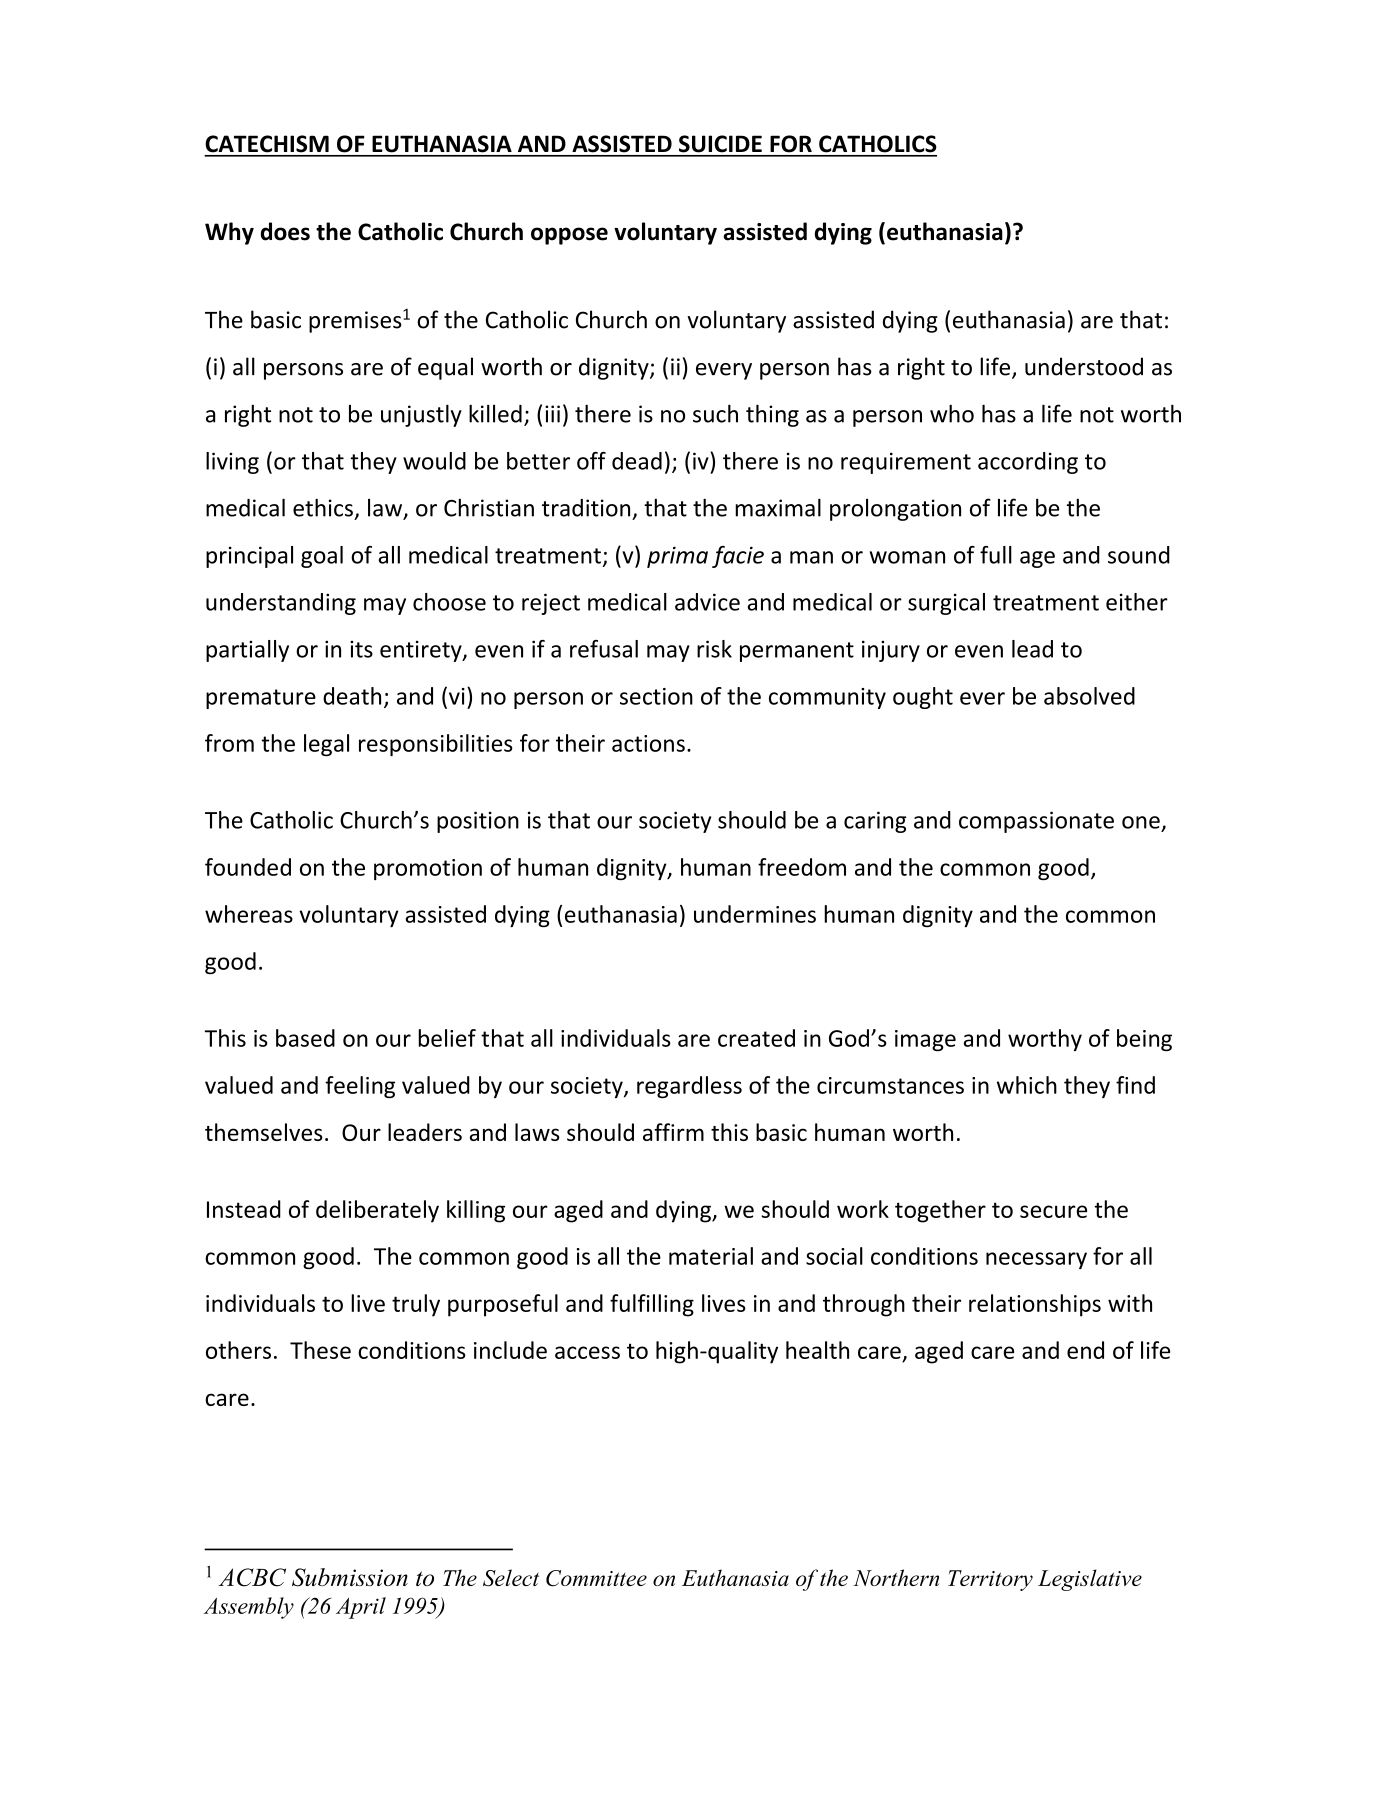 This document has width=1392, height=1802. Describe the element at coordinates (569, 236) in the document. I see `oppose` at that location.
